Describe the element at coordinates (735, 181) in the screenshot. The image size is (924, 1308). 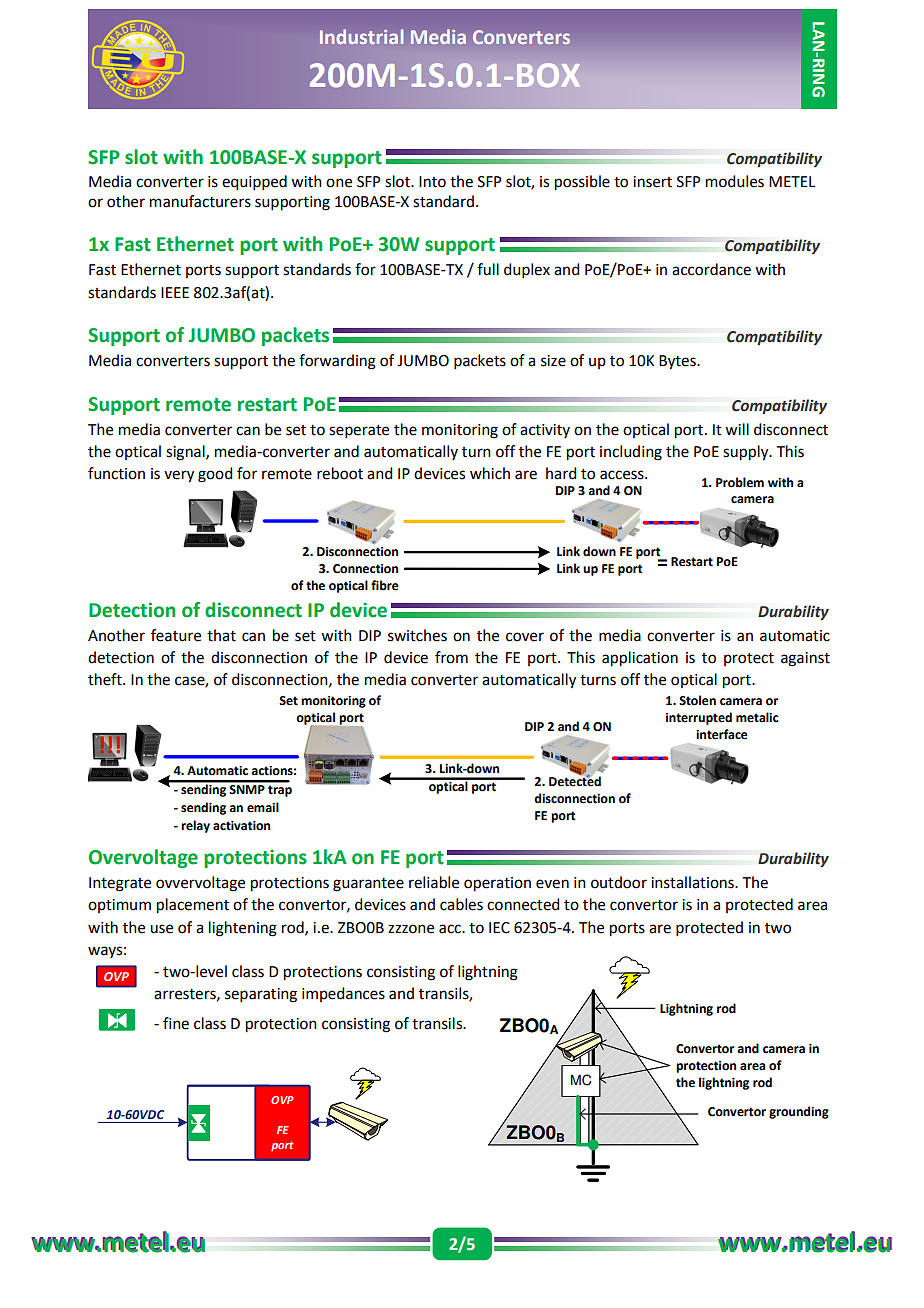
I see `modules` at that location.
